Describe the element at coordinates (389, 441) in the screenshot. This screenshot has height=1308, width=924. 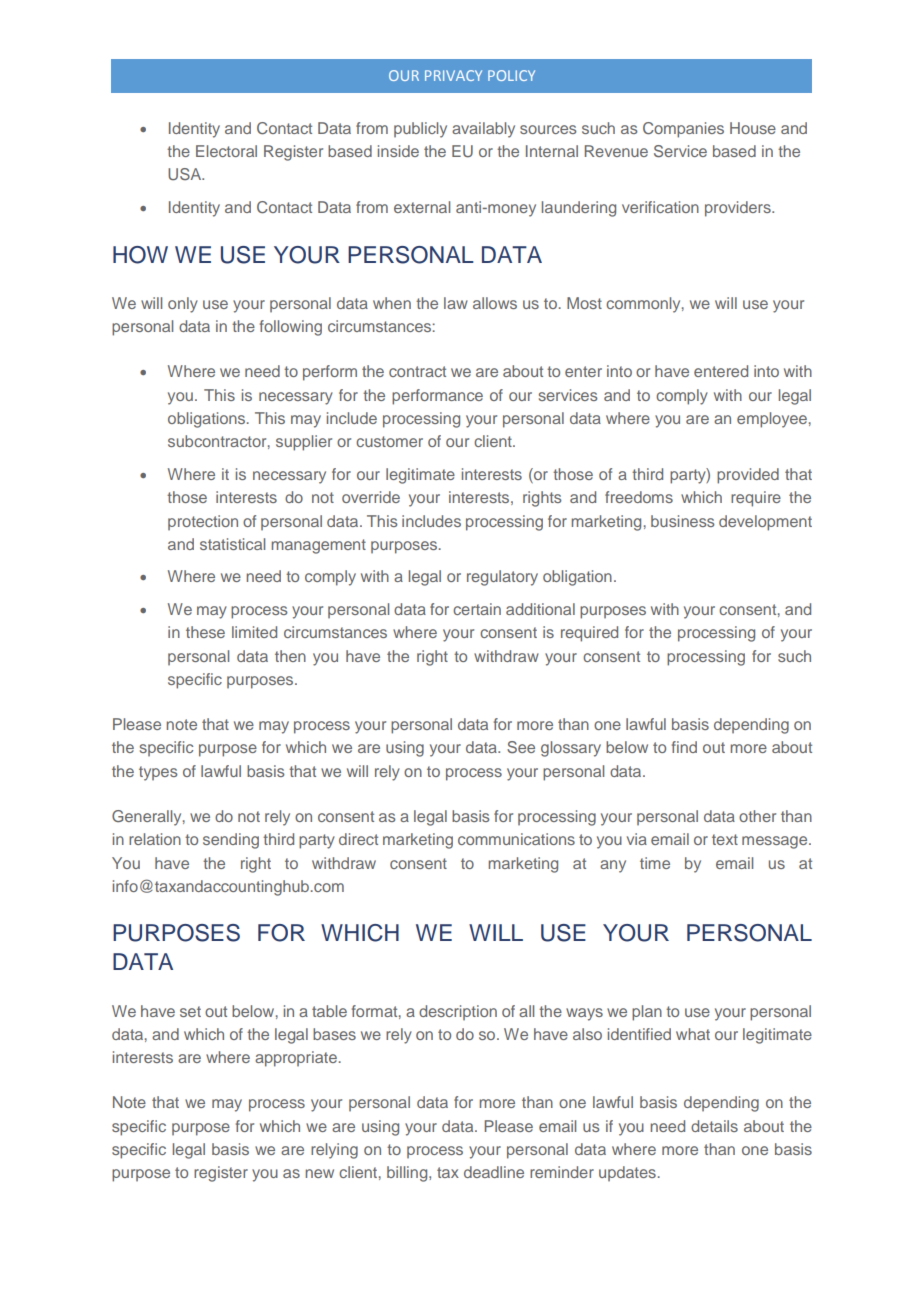
I see `customer` at that location.
